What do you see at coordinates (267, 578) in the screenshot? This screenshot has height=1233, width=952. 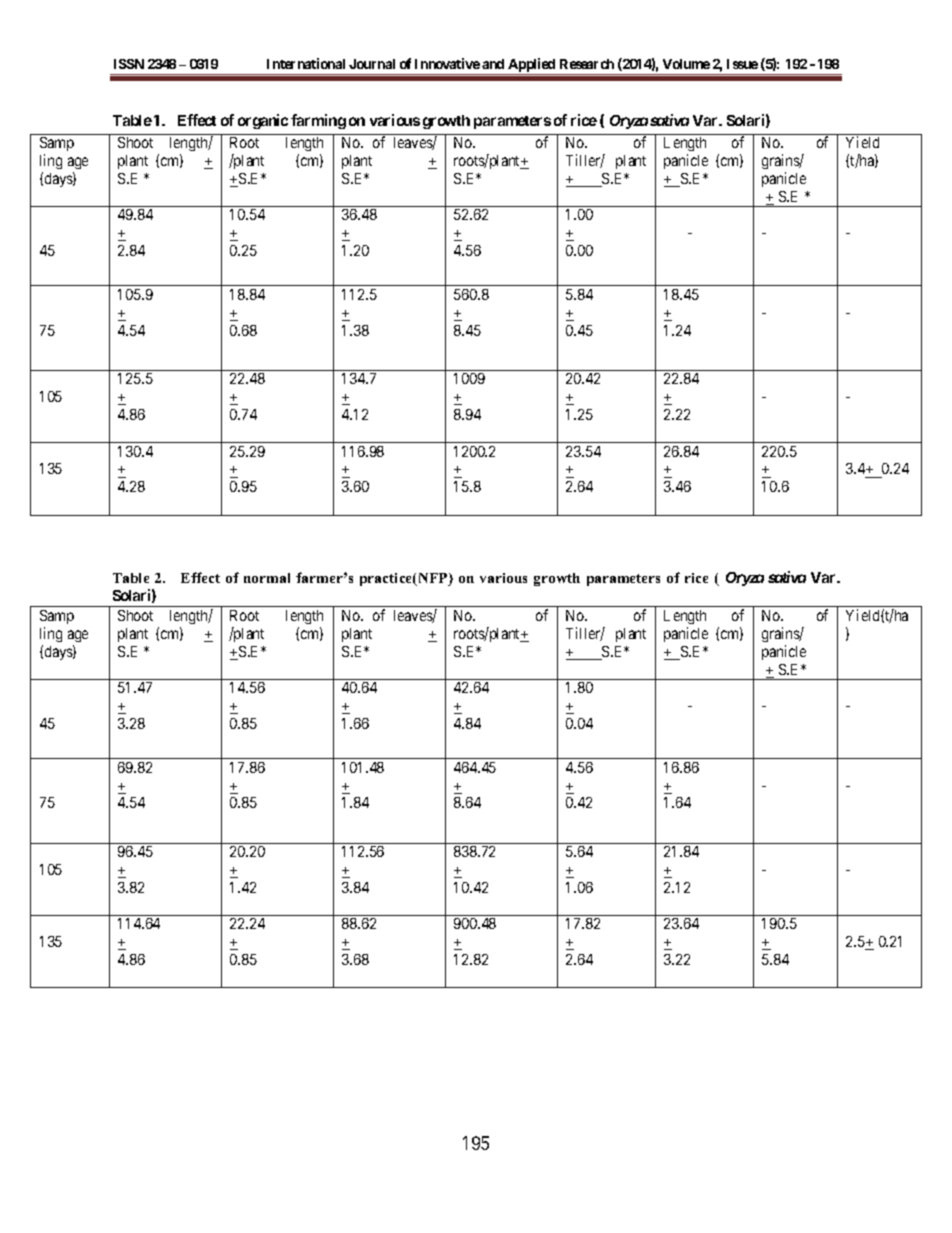 I see `normal` at bounding box center [267, 578].
